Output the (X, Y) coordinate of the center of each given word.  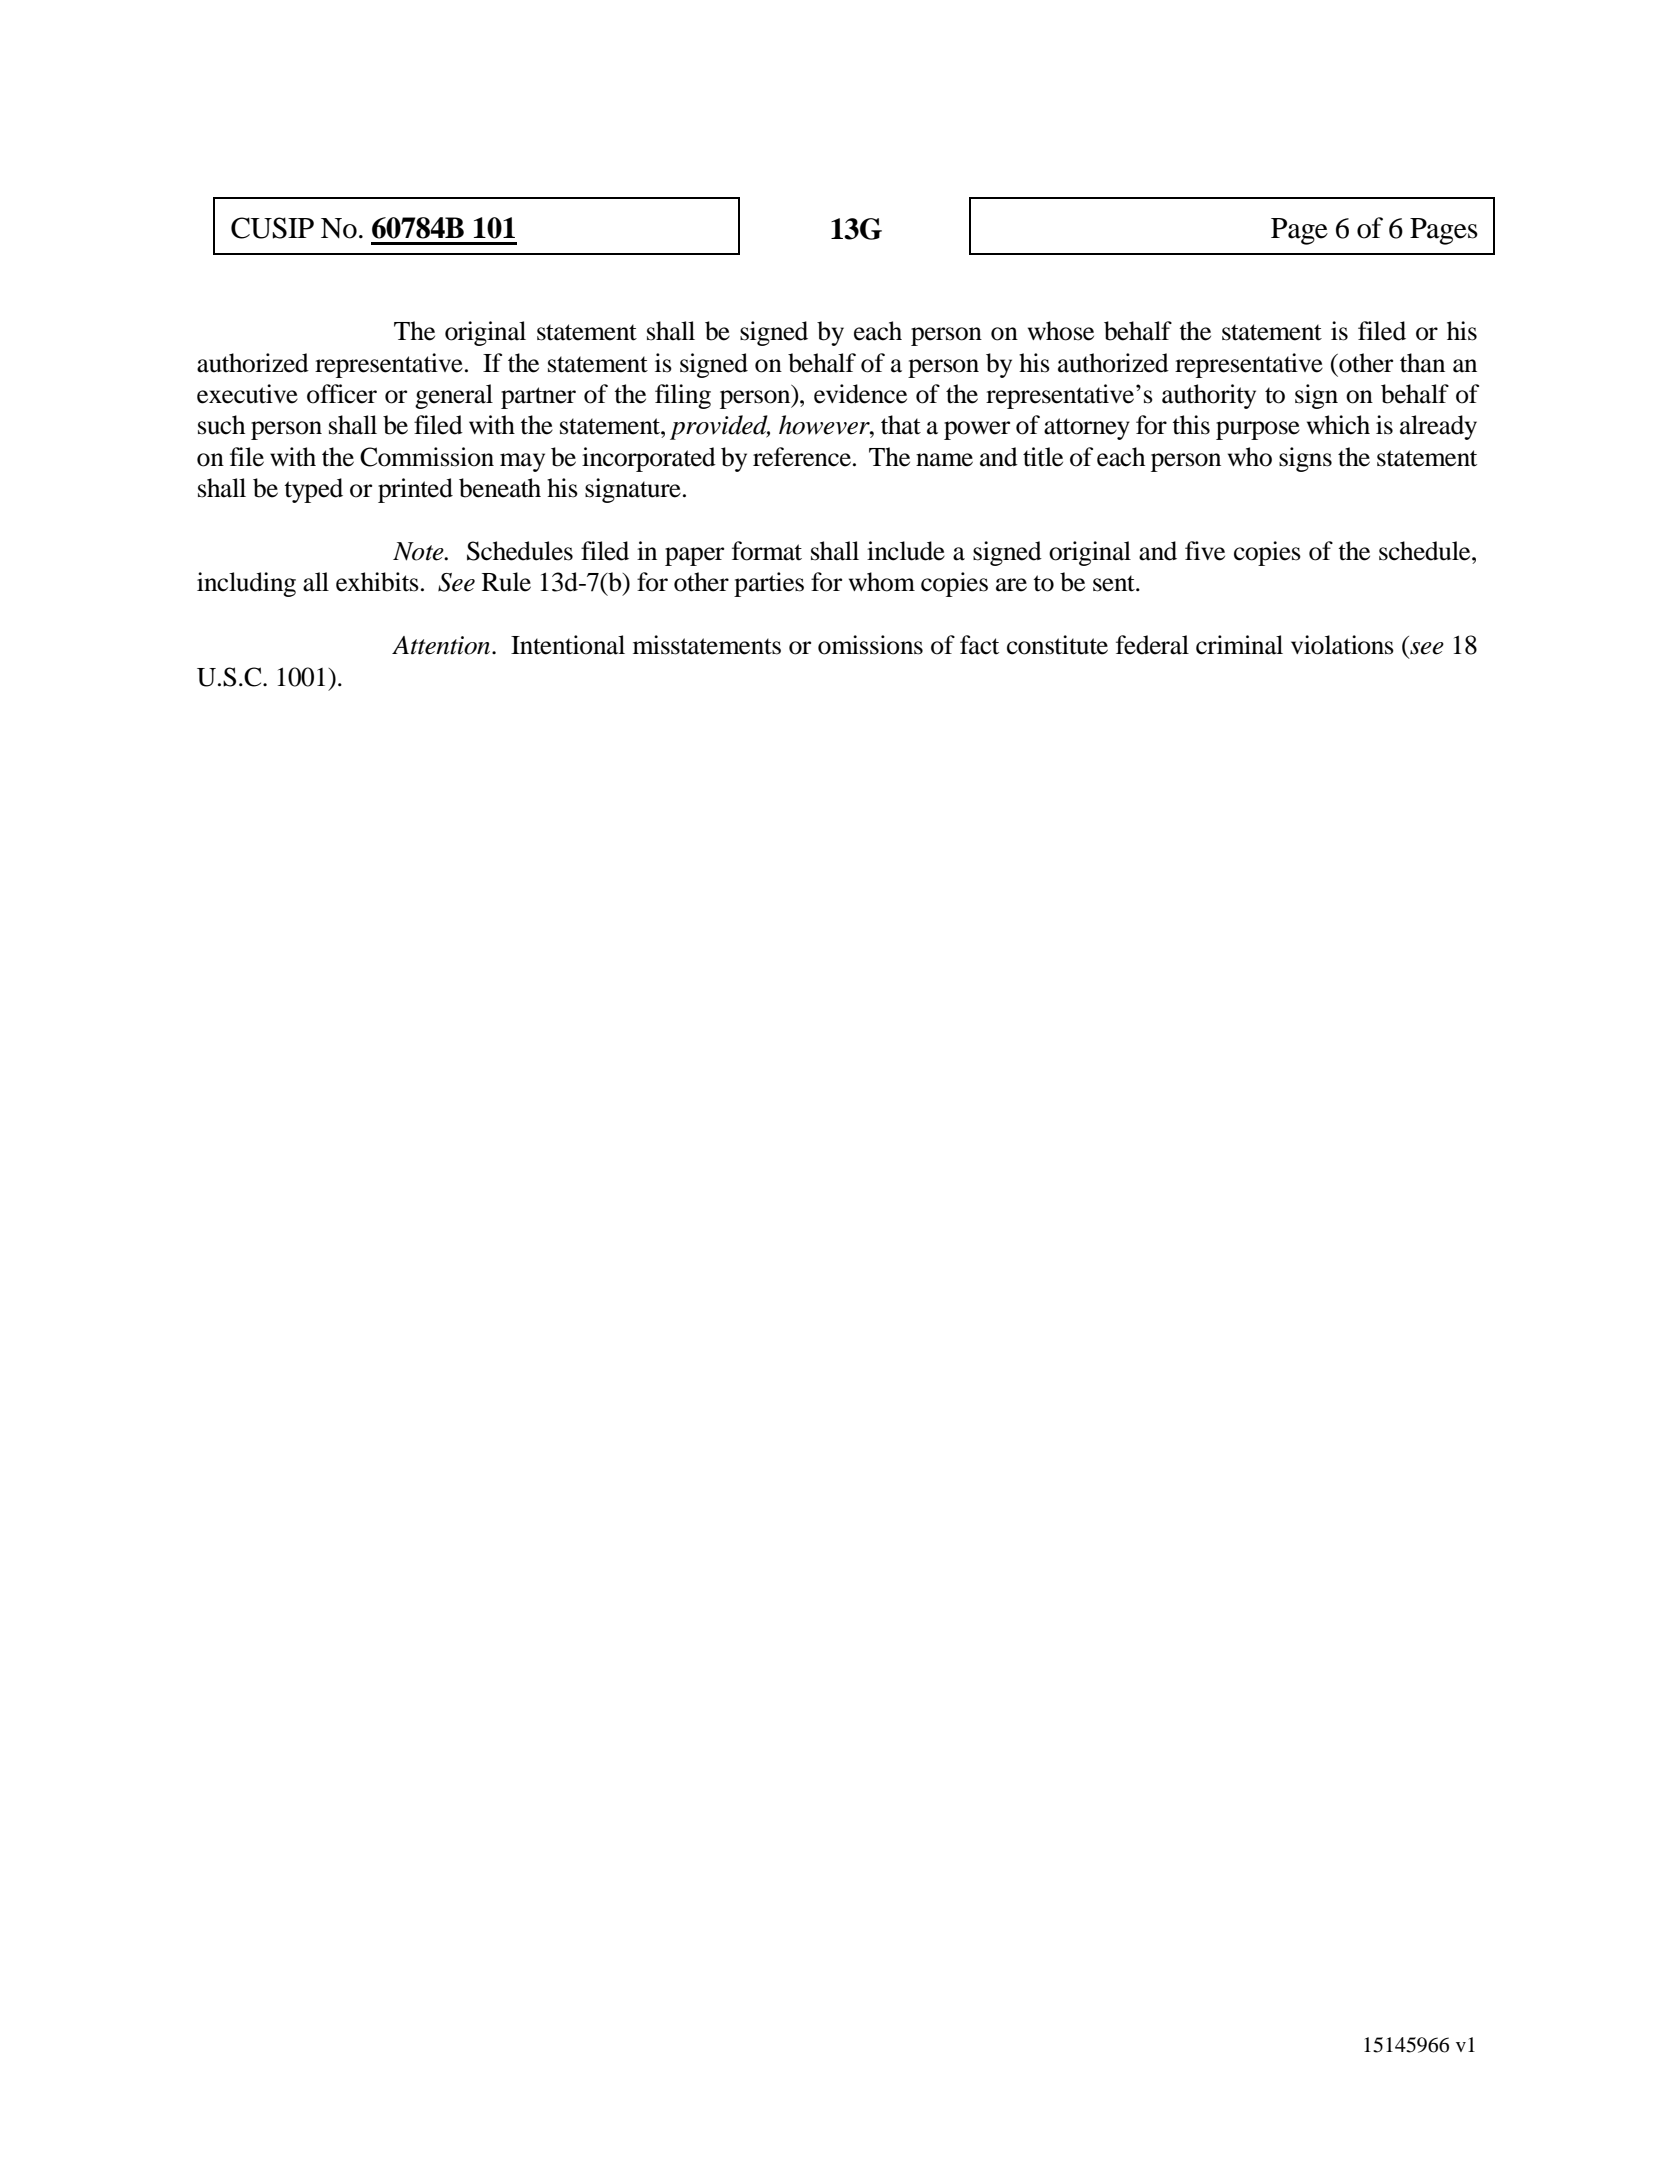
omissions (870, 645)
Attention (442, 645)
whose (1061, 331)
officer (342, 394)
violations (1342, 645)
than (1422, 363)
